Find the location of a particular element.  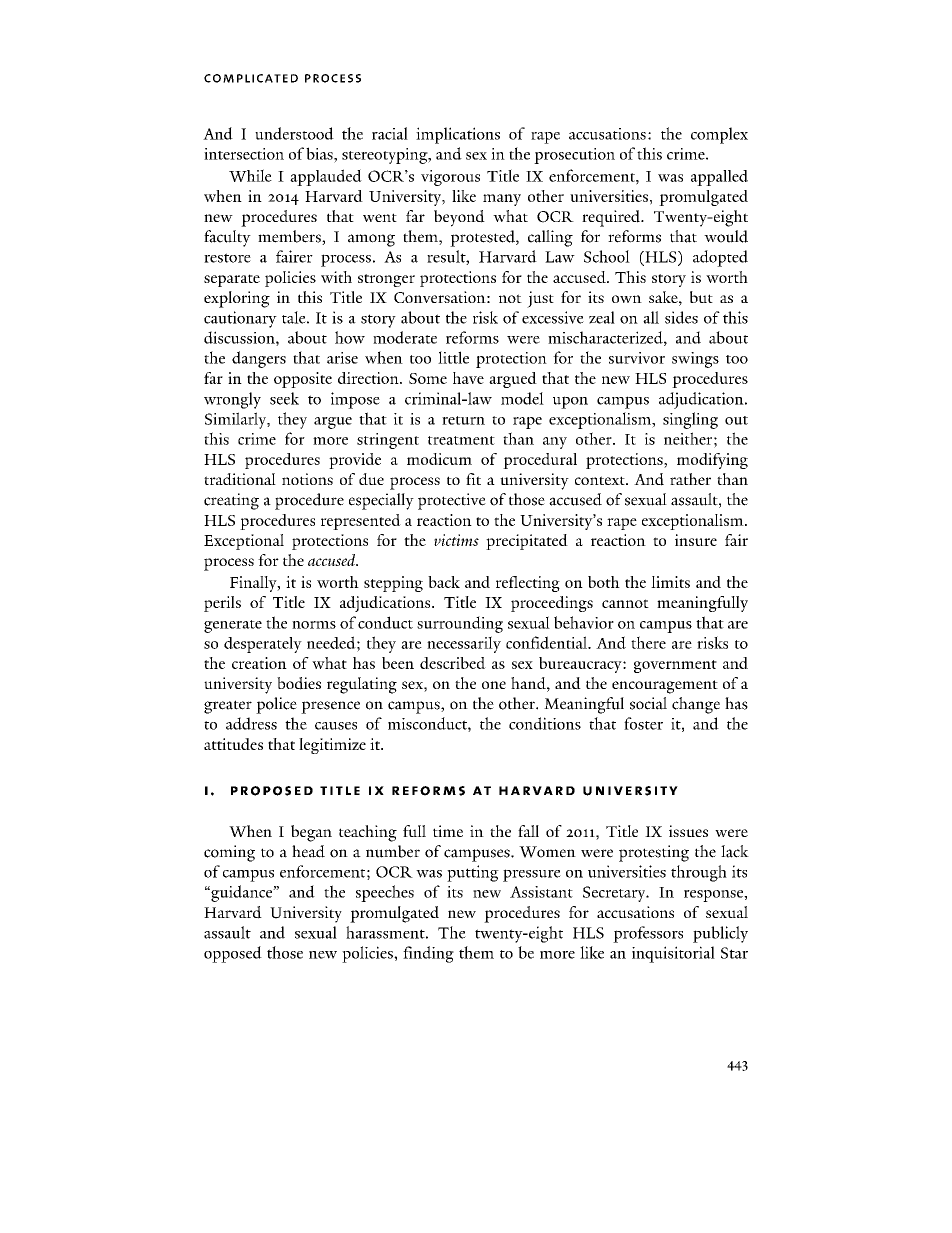

government is located at coordinates (675, 666).
